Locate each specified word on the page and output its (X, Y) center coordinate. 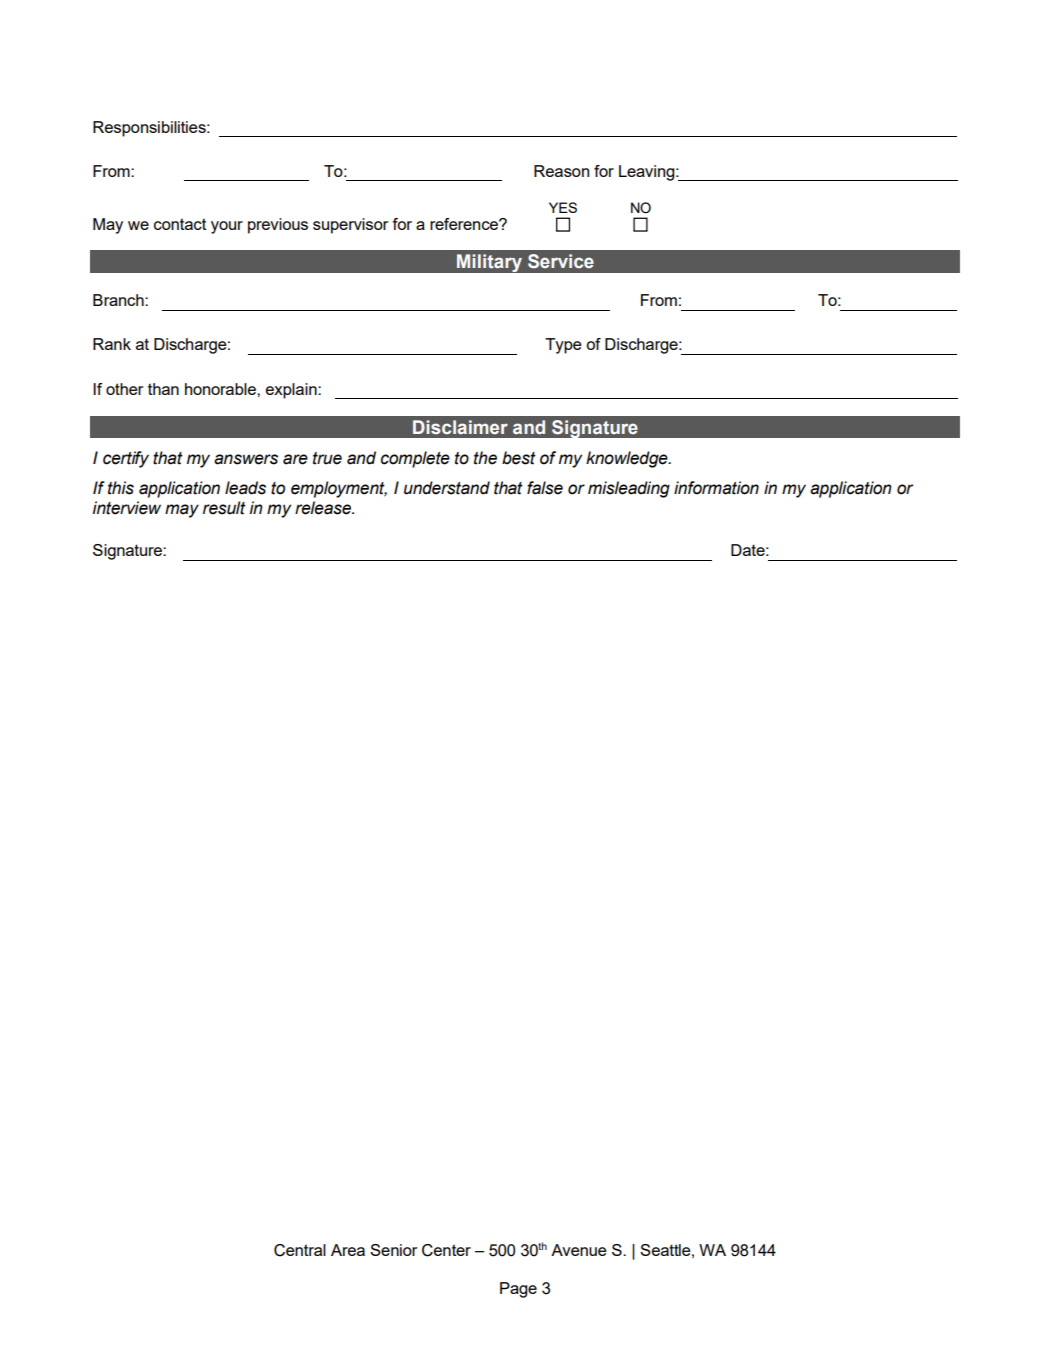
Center (446, 1250)
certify (126, 459)
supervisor (350, 226)
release (324, 508)
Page (518, 1290)
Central (300, 1250)
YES (563, 207)
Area (348, 1250)
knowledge (628, 459)
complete (415, 459)
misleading (629, 489)
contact (180, 224)
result (224, 508)
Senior (393, 1250)
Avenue (579, 1250)
